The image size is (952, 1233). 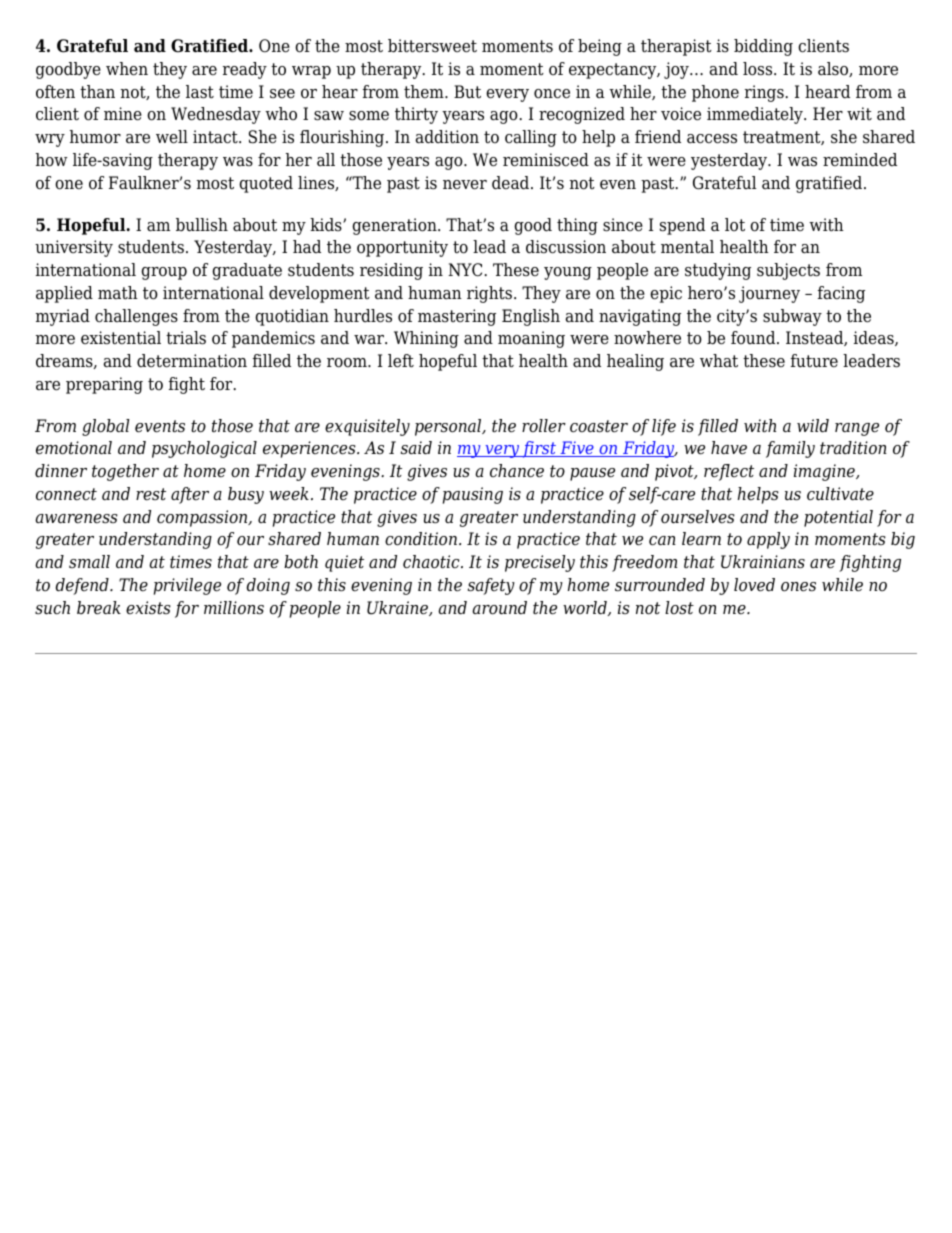 I want to click on loss, so click(x=759, y=69).
